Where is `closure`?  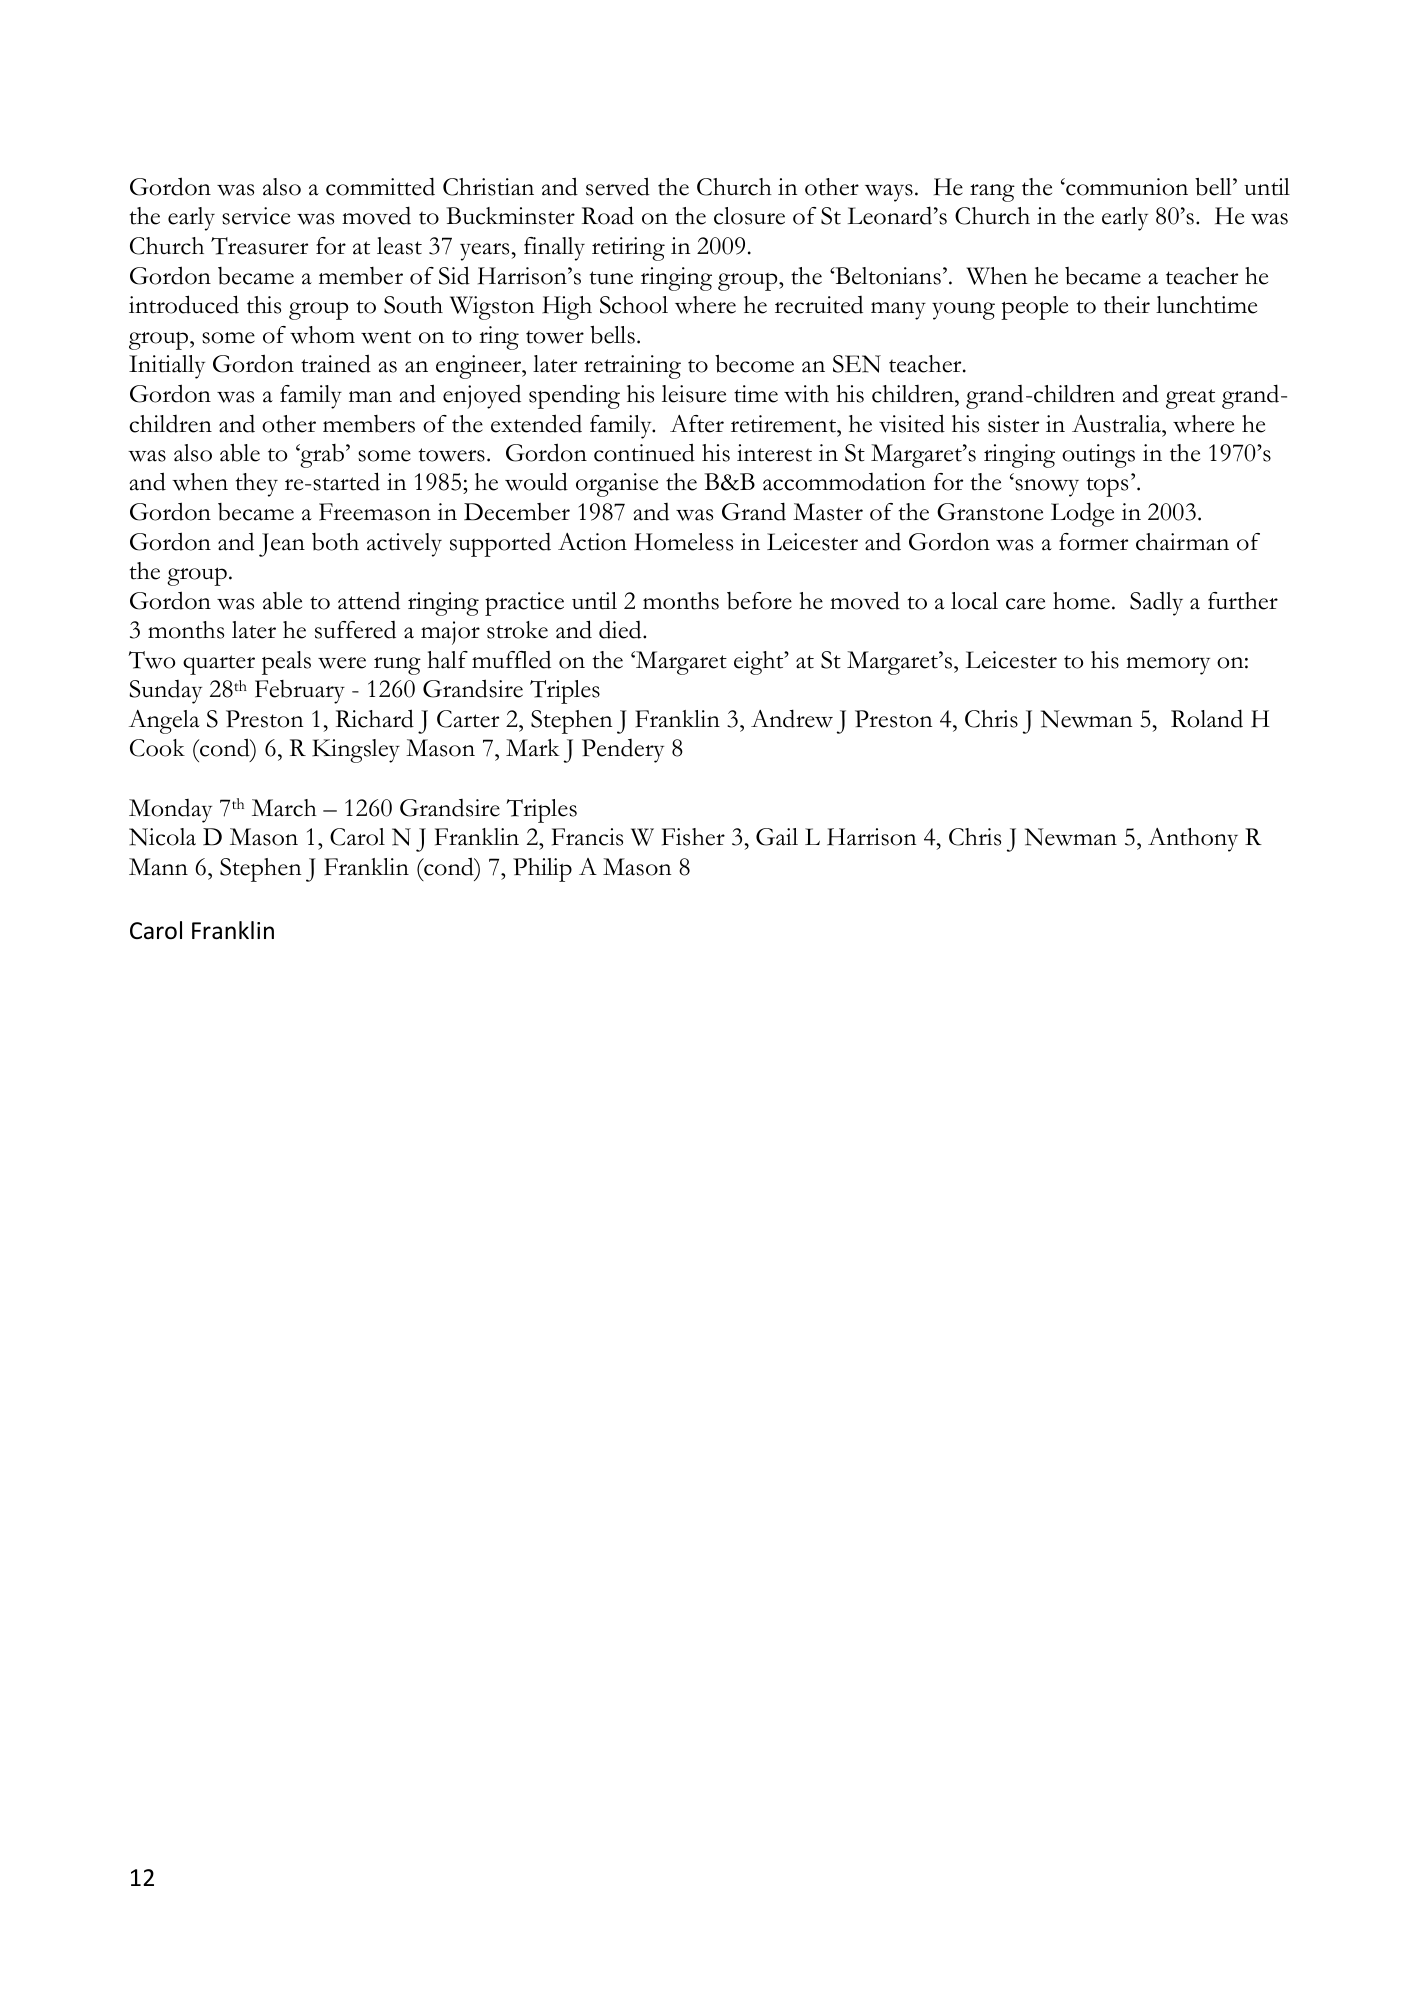
closure is located at coordinates (749, 216).
